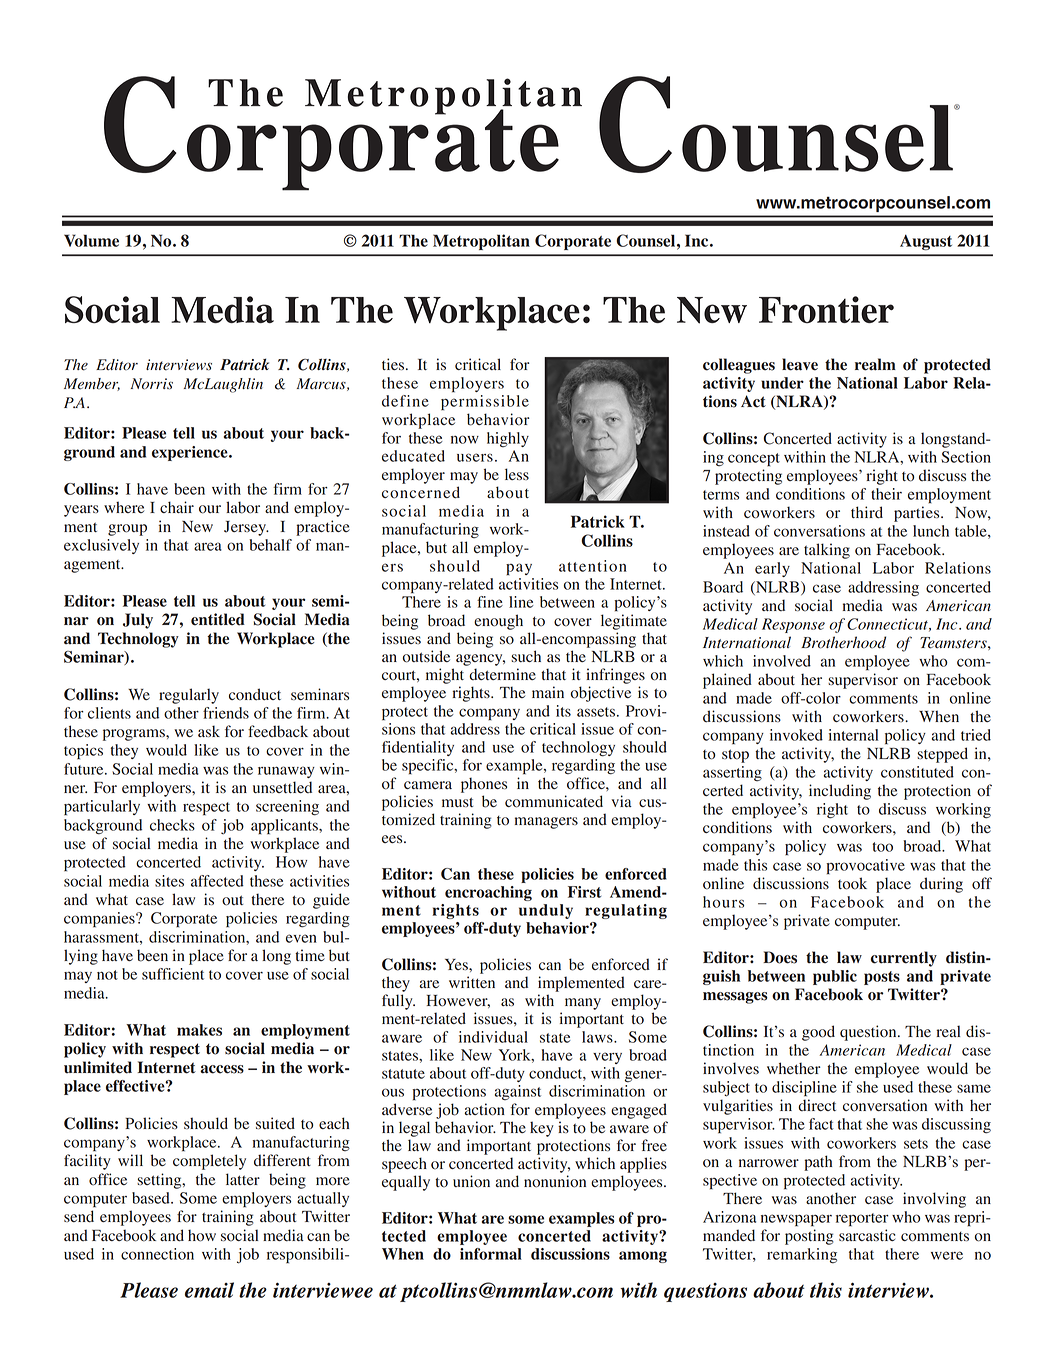 This screenshot has width=1055, height=1366. Describe the element at coordinates (904, 959) in the screenshot. I see `currently` at that location.
